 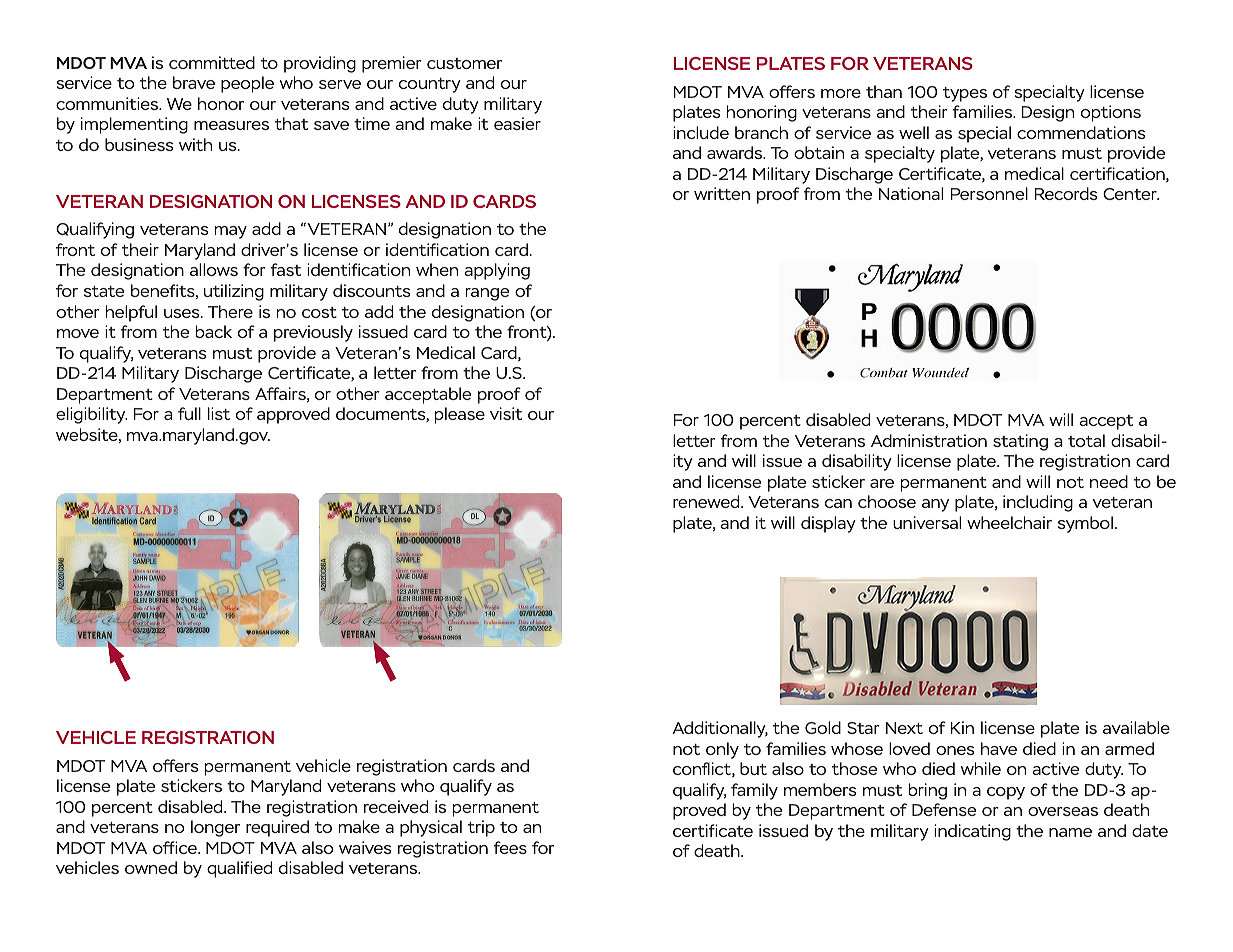 What do you see at coordinates (965, 94) in the screenshot?
I see `types` at bounding box center [965, 94].
